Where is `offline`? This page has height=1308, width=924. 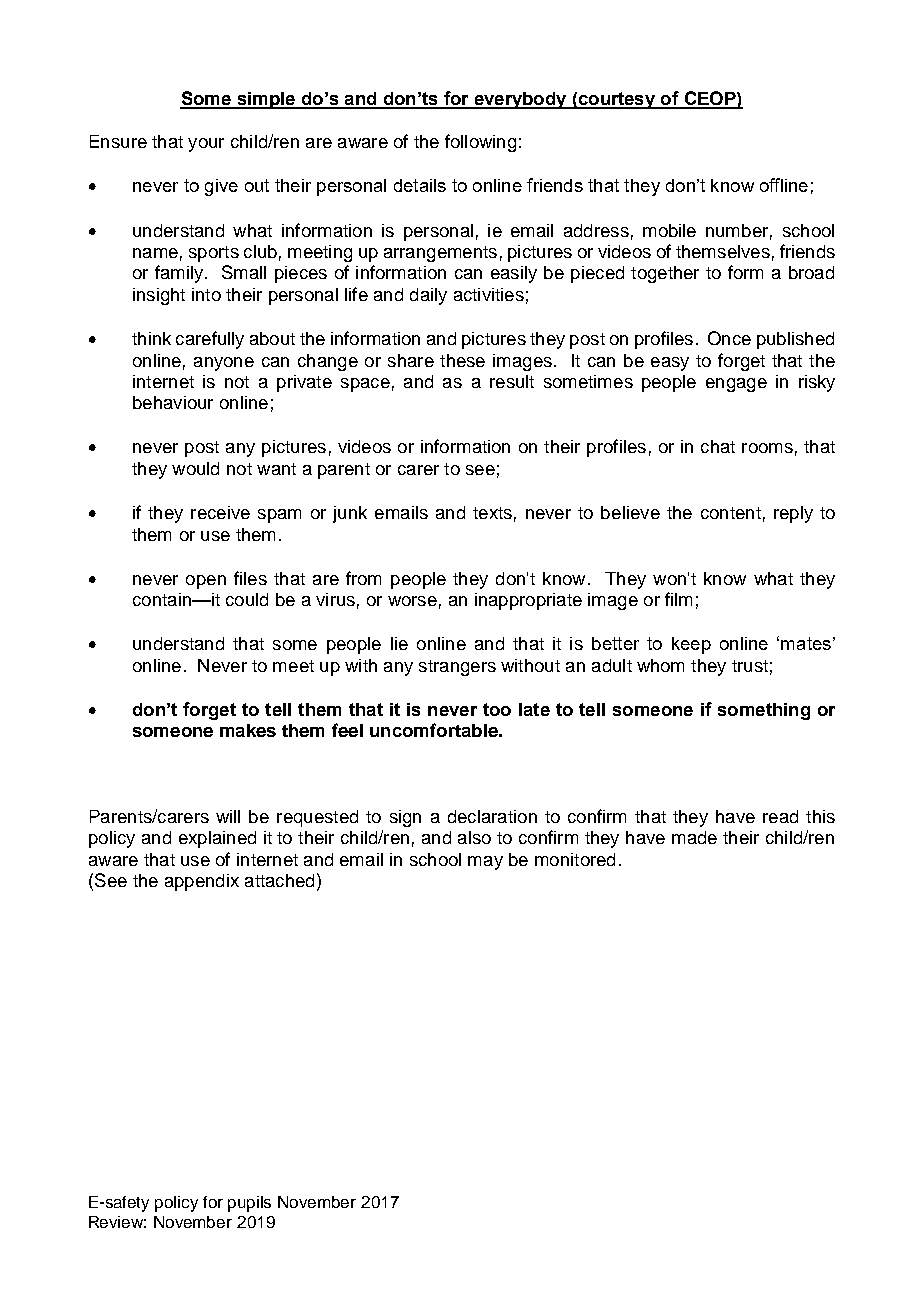
offline is located at coordinates (784, 185).
